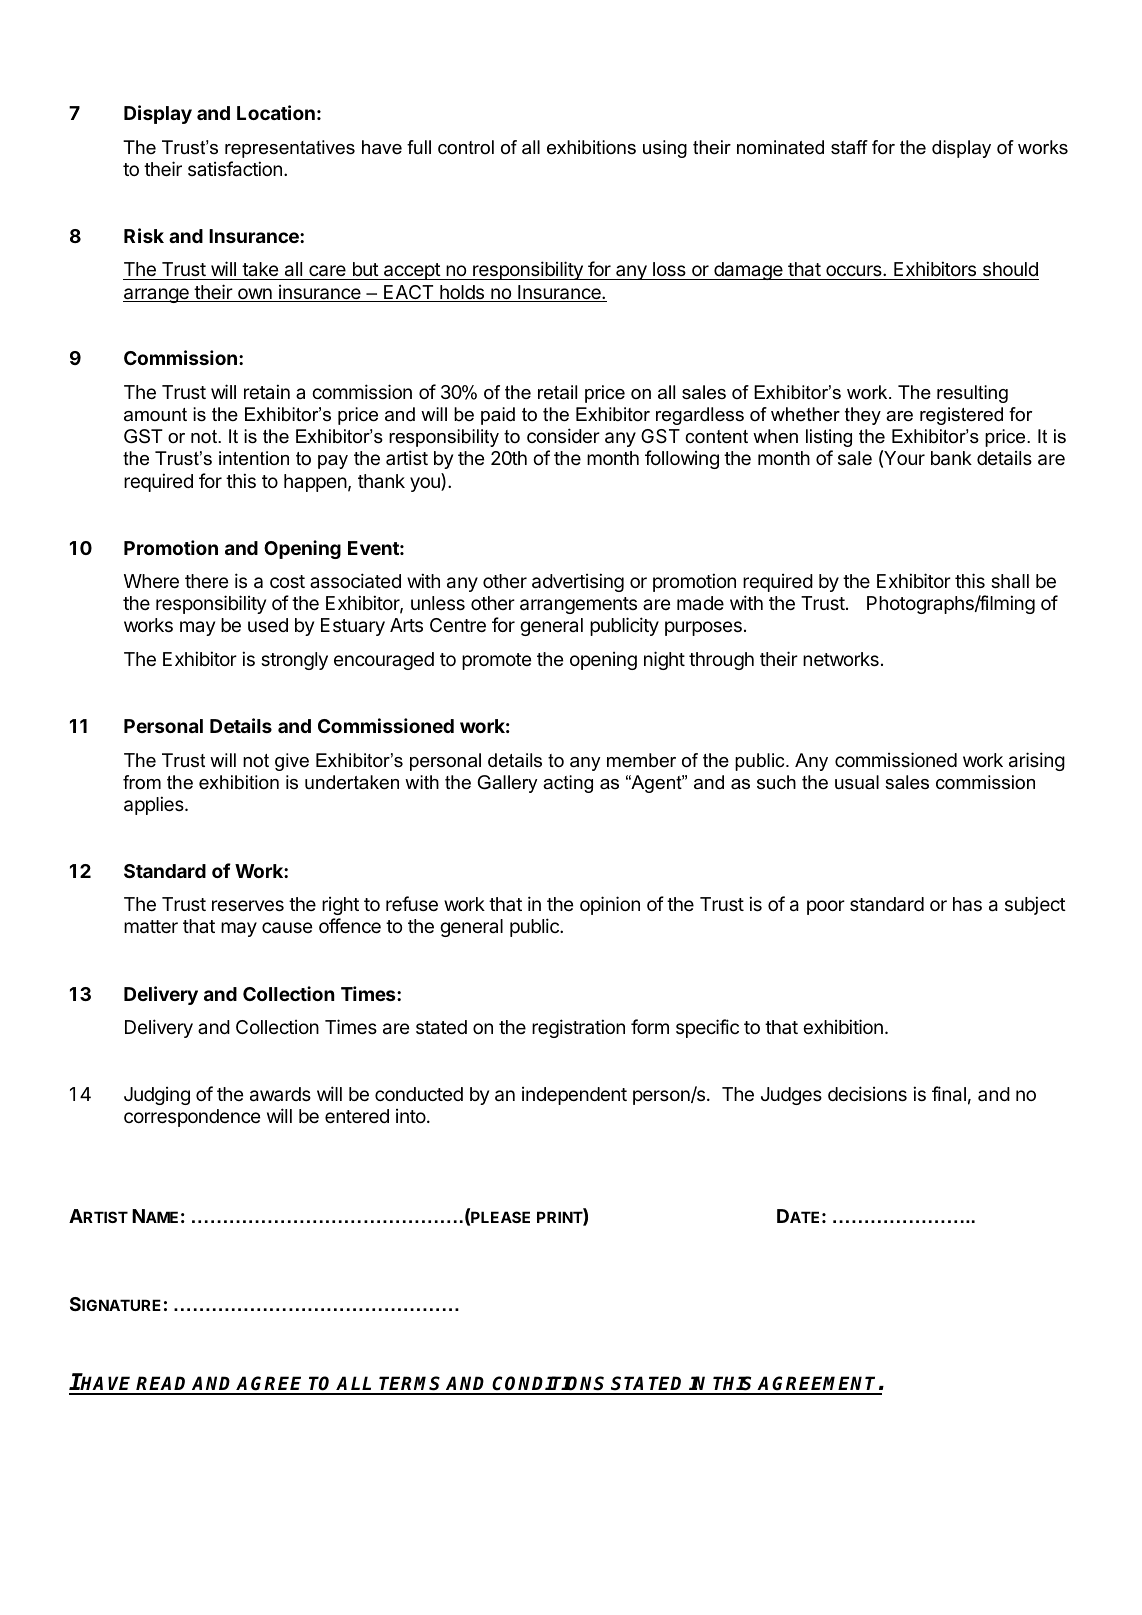 This screenshot has width=1142, height=1615. I want to click on advertising, so click(578, 582).
